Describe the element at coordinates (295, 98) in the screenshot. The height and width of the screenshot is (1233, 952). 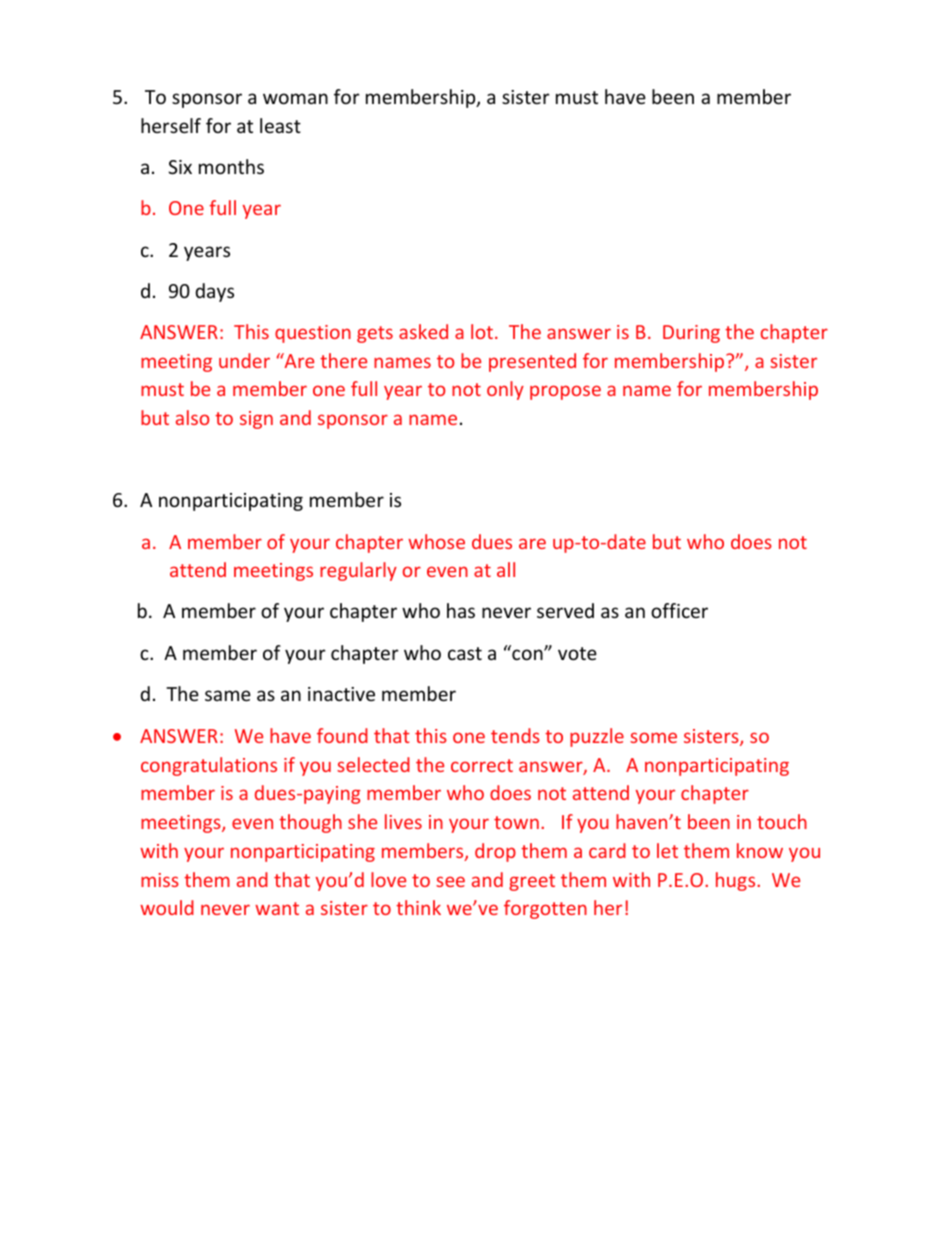
I see `woman` at that location.
